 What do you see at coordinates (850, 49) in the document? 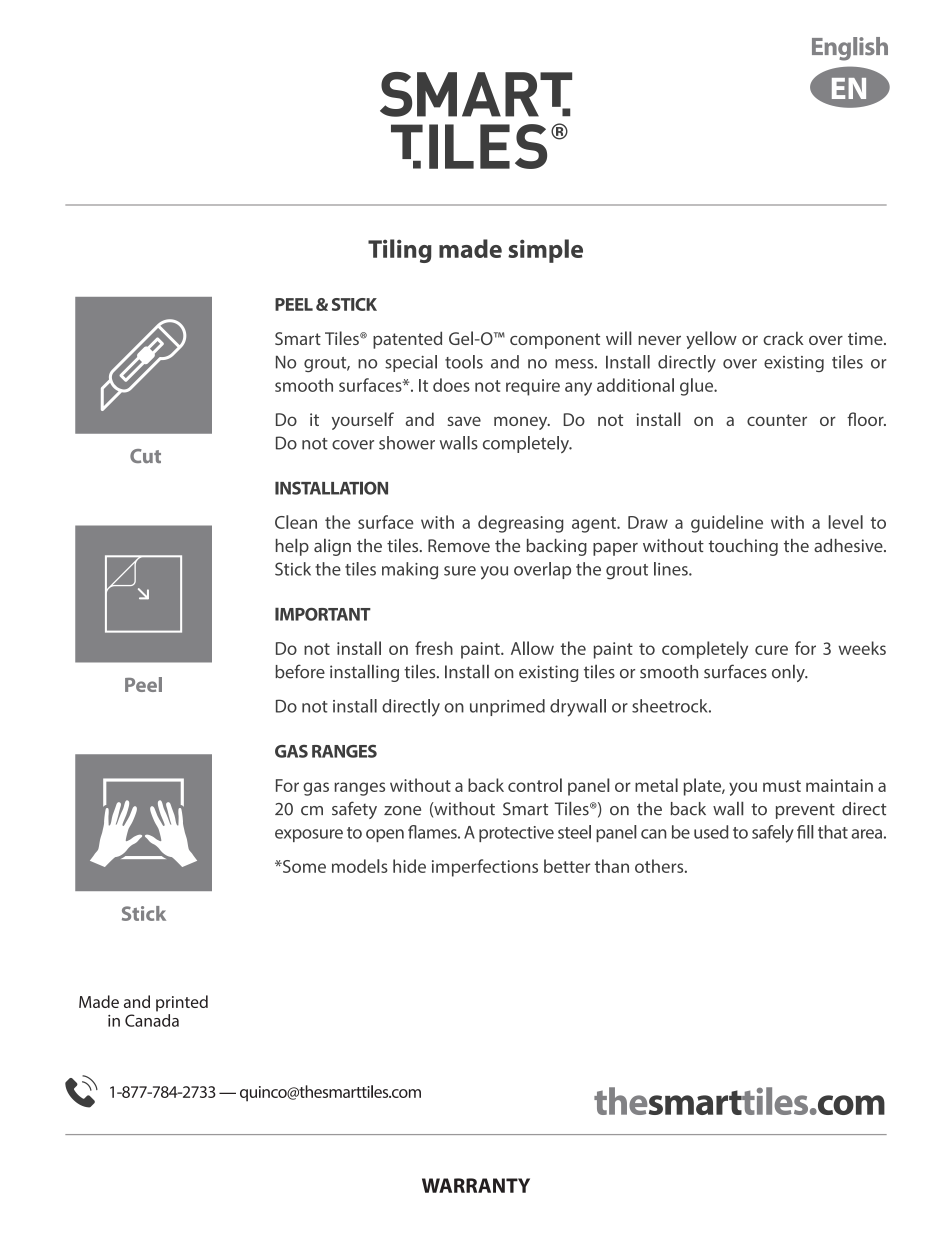
I see `English` at bounding box center [850, 49].
